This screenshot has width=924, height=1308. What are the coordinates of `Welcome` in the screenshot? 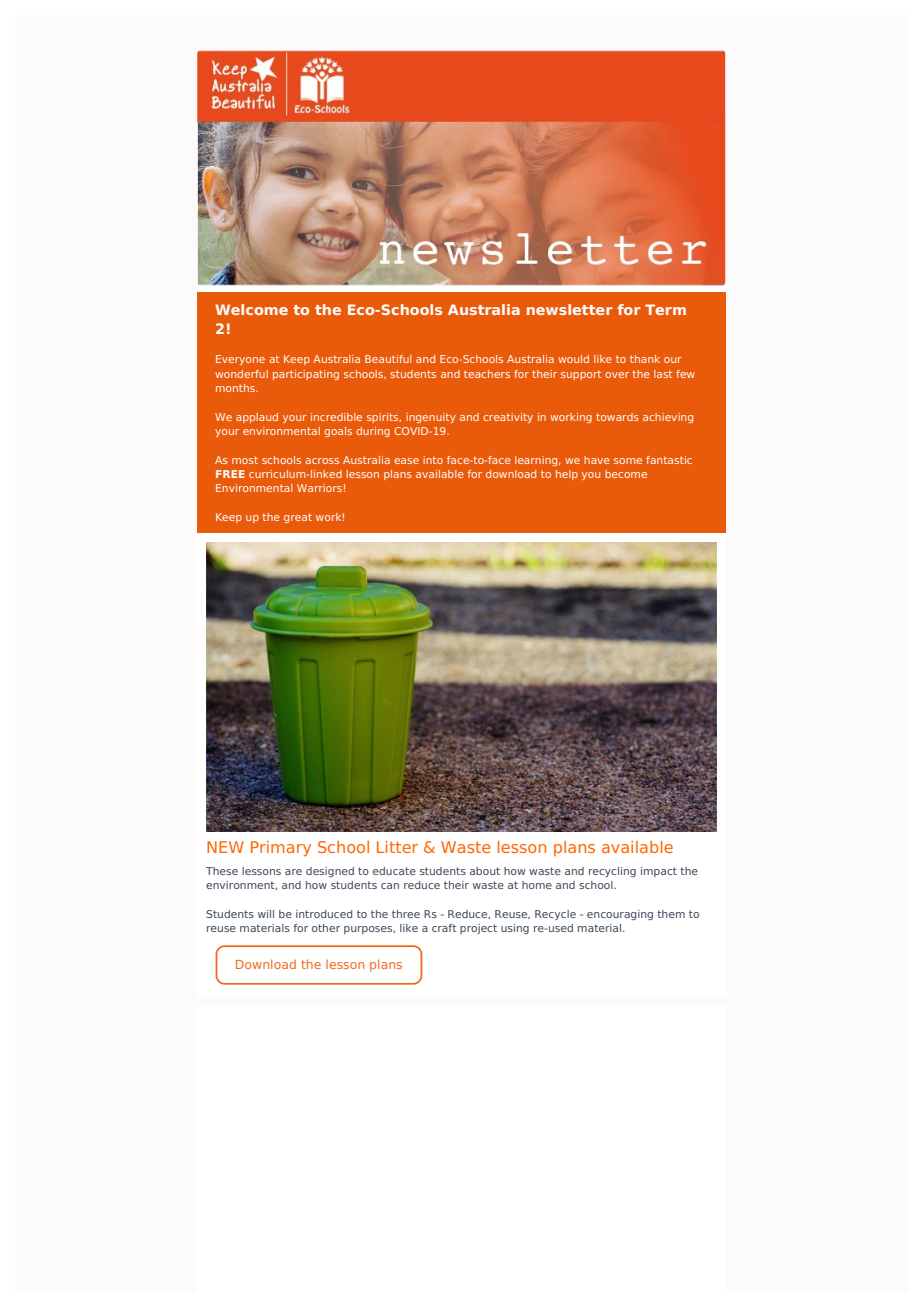 It's located at (251, 309).
